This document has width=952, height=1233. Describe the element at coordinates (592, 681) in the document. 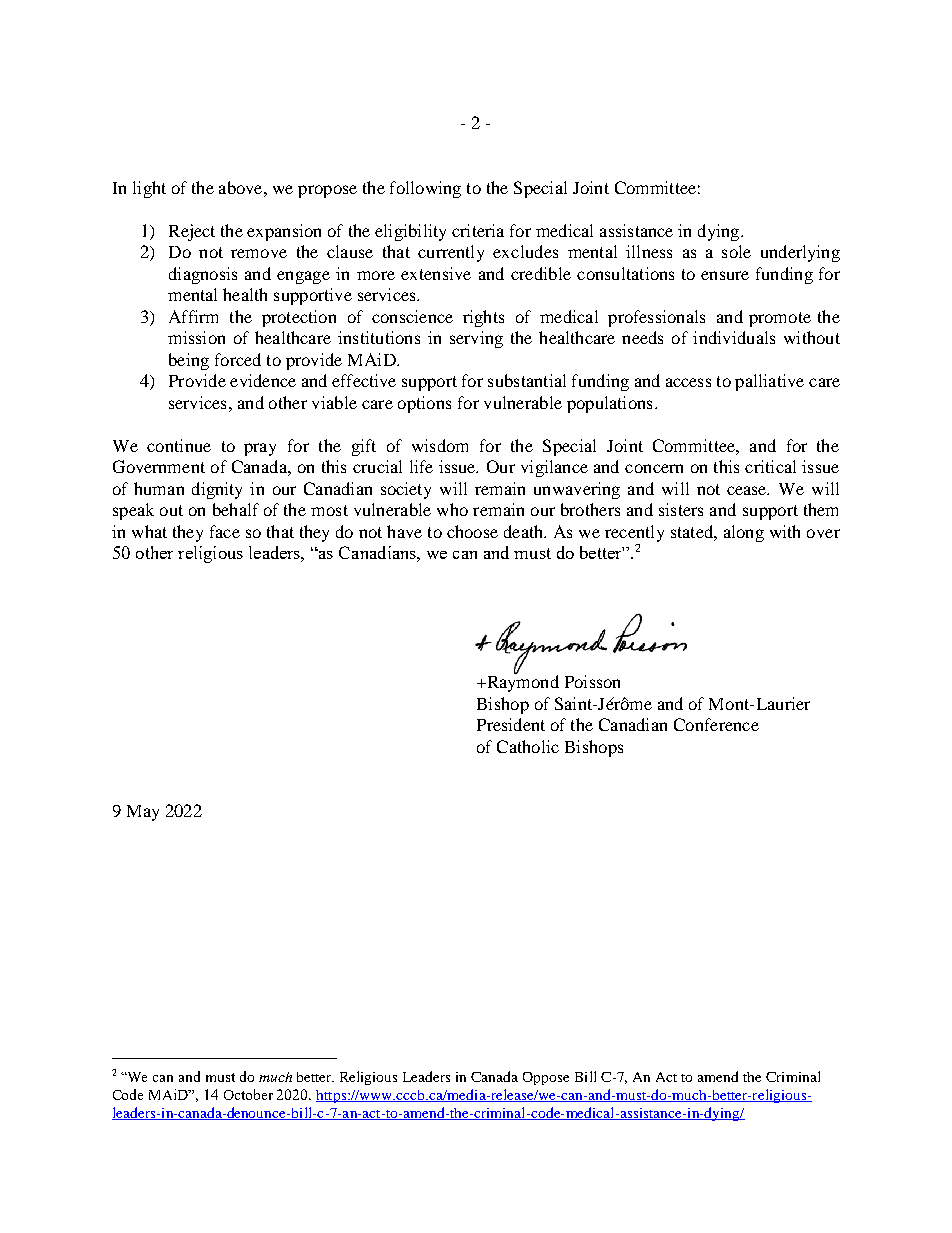

I see `Poisson` at that location.
